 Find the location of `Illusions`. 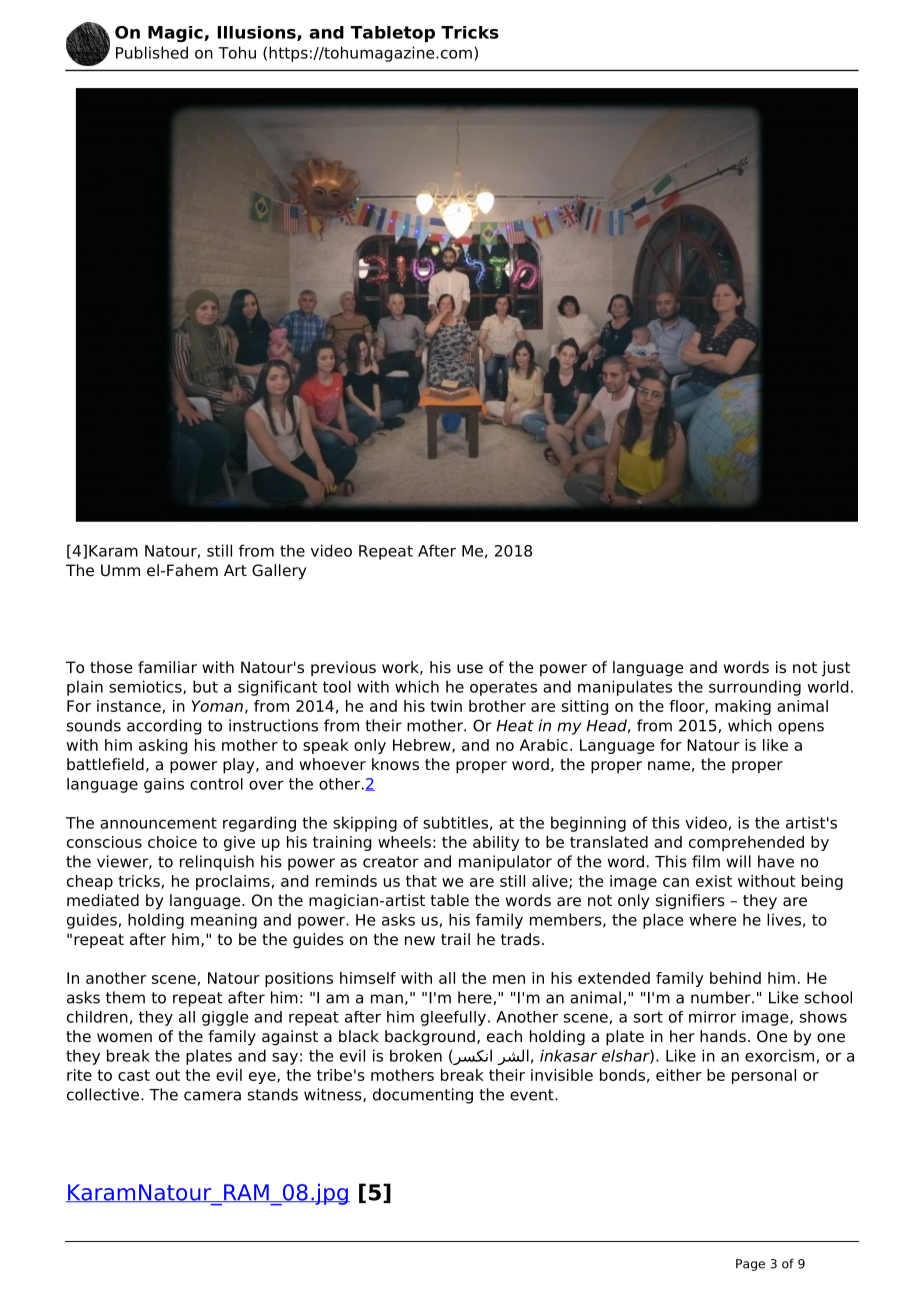

Illusions is located at coordinates (258, 33).
